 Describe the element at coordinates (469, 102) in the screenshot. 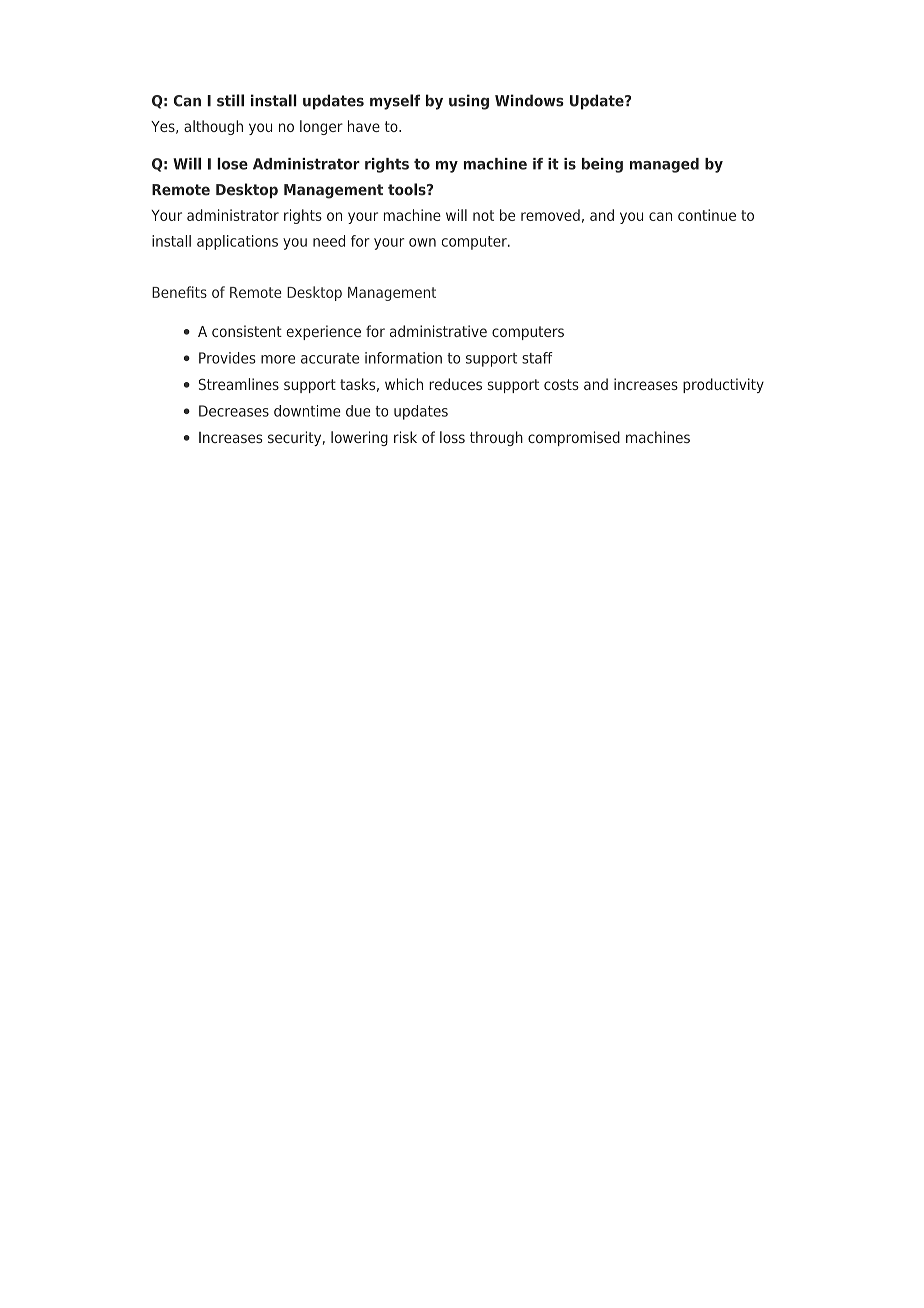

I see `using` at that location.
